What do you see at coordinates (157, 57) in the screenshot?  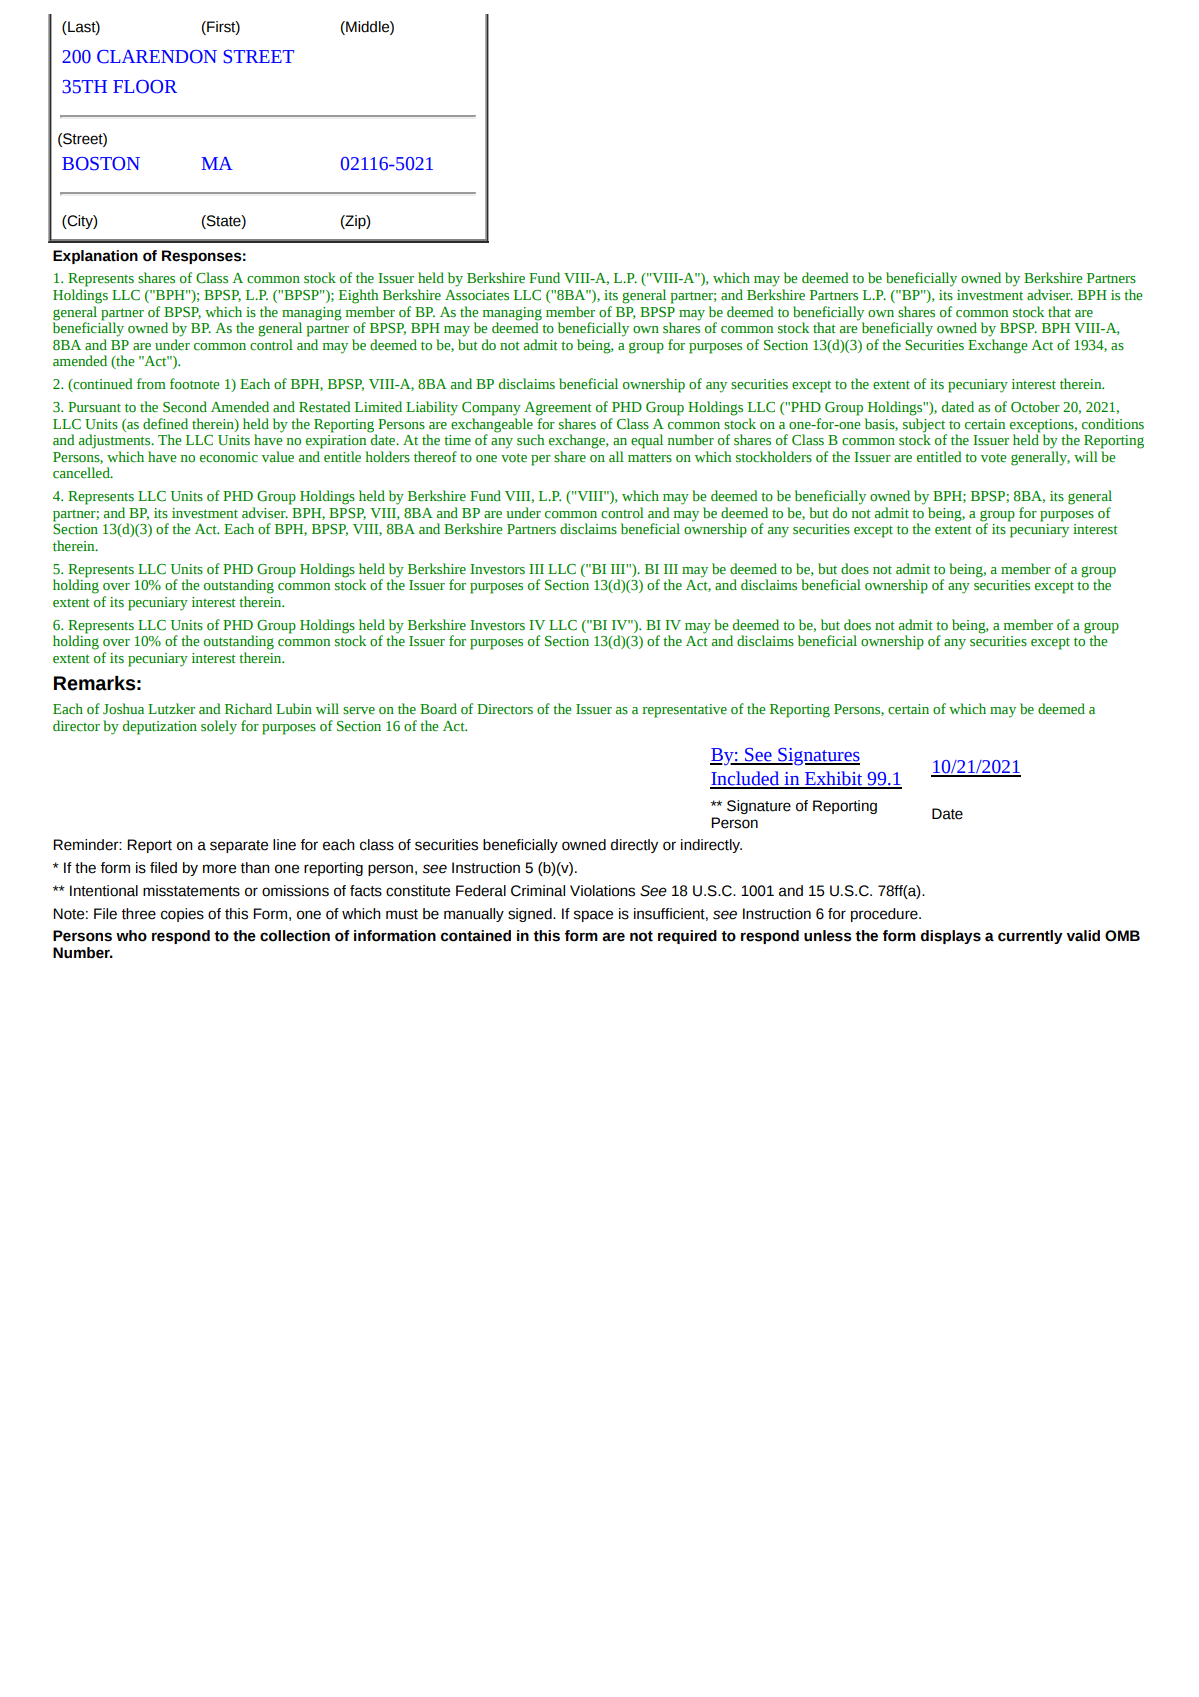 I see `CLARENDON` at bounding box center [157, 57].
